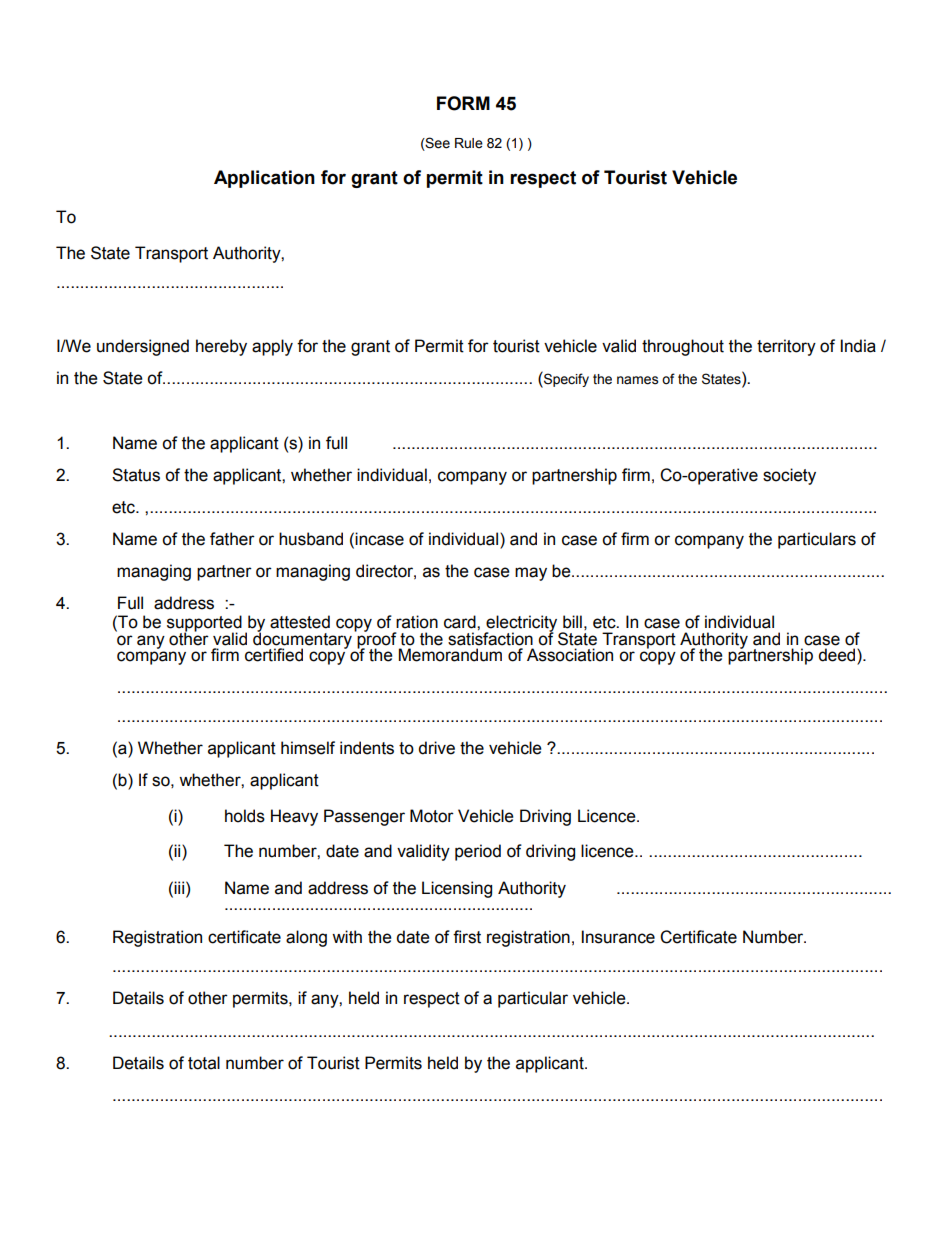 This page has width=952, height=1233. Describe the element at coordinates (463, 103) in the page. I see `FORM` at that location.
